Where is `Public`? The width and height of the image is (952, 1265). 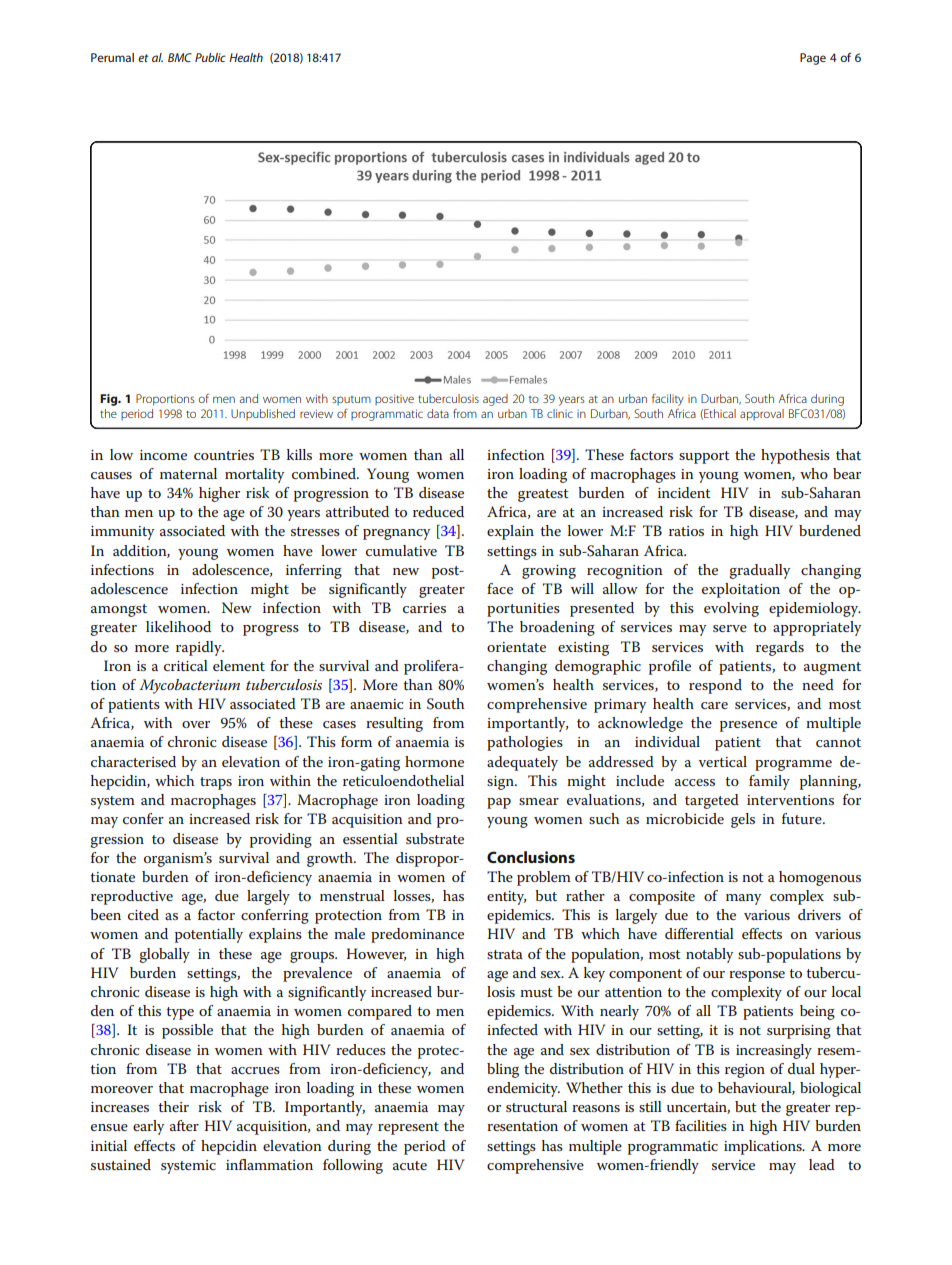
Public is located at coordinates (210, 57).
